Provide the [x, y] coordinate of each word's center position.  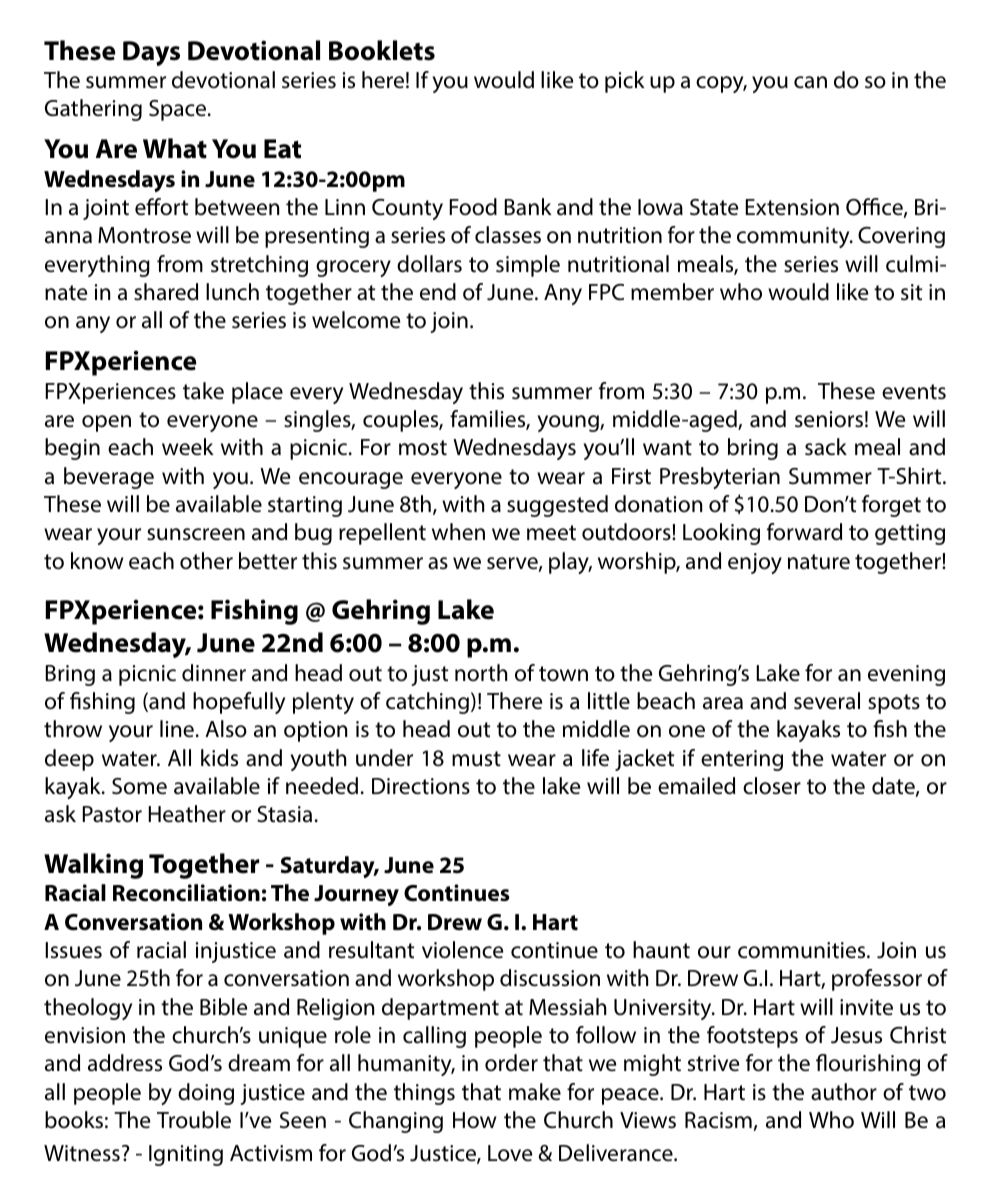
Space [179, 110]
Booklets [382, 50]
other [206, 561]
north [481, 673]
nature [819, 562]
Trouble [194, 1120]
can [810, 82]
